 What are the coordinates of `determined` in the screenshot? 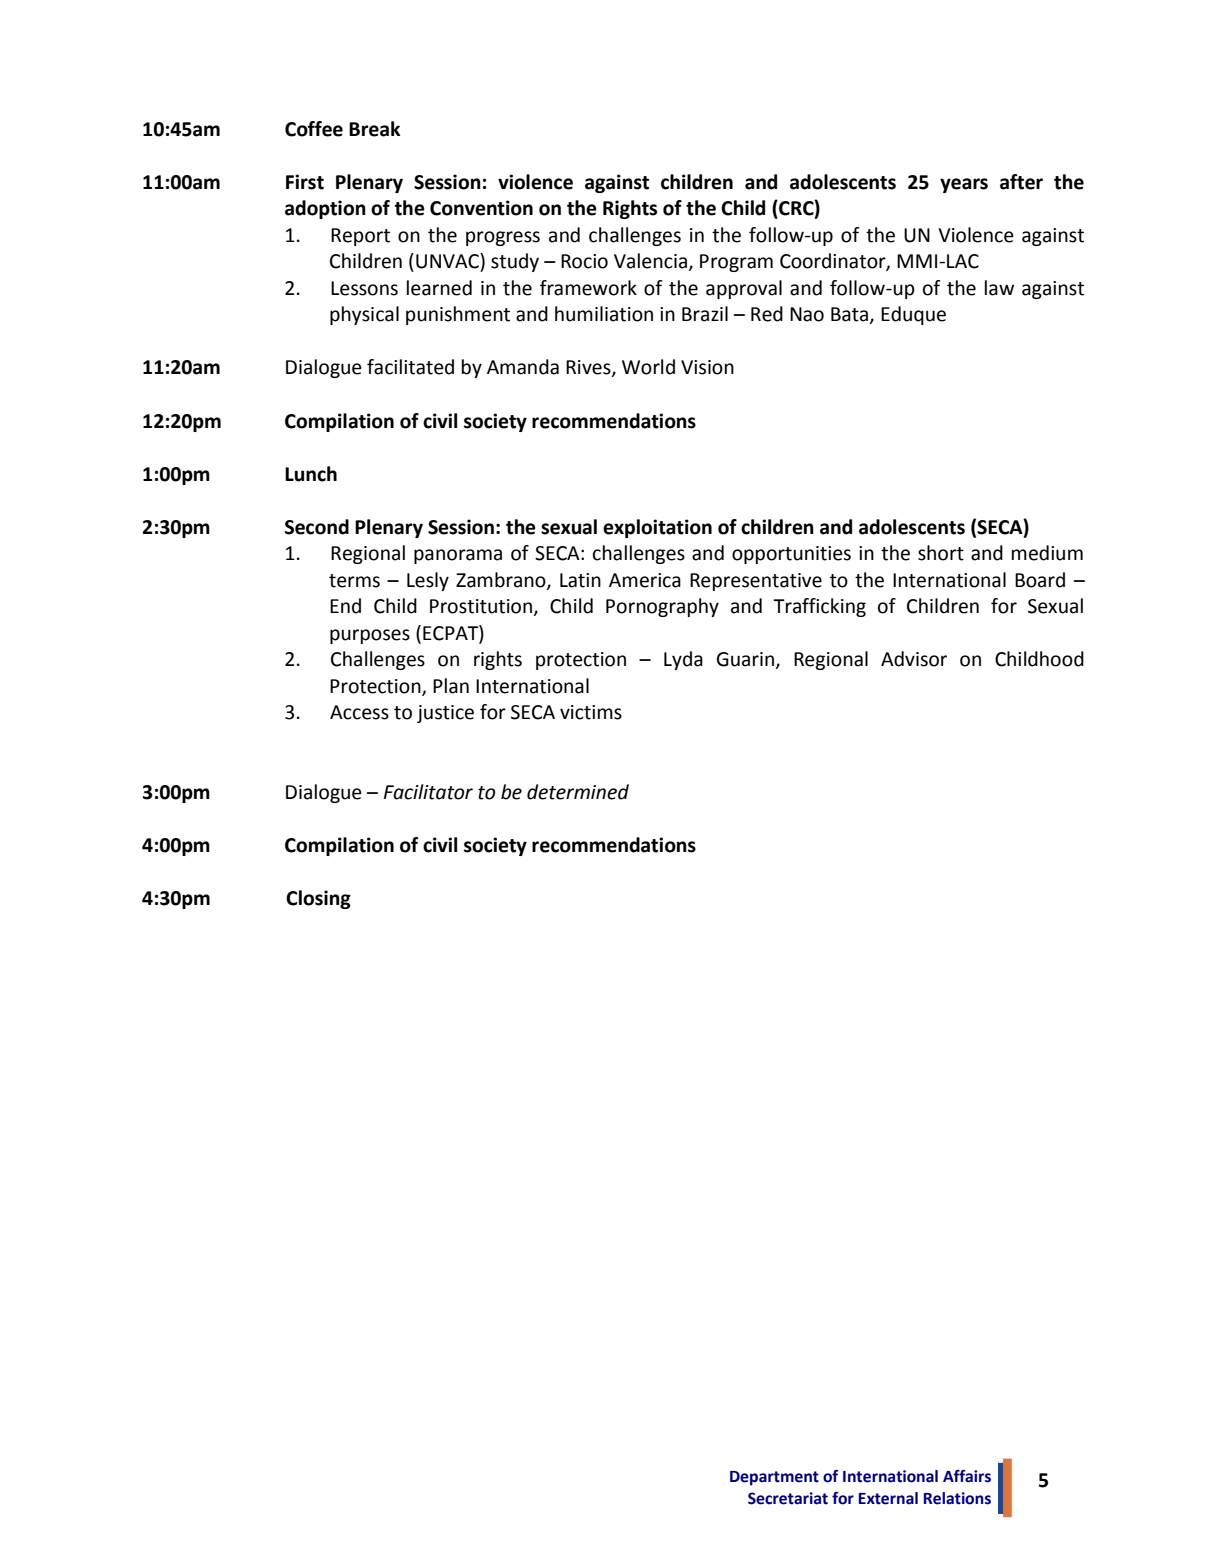 It's located at (578, 792).
